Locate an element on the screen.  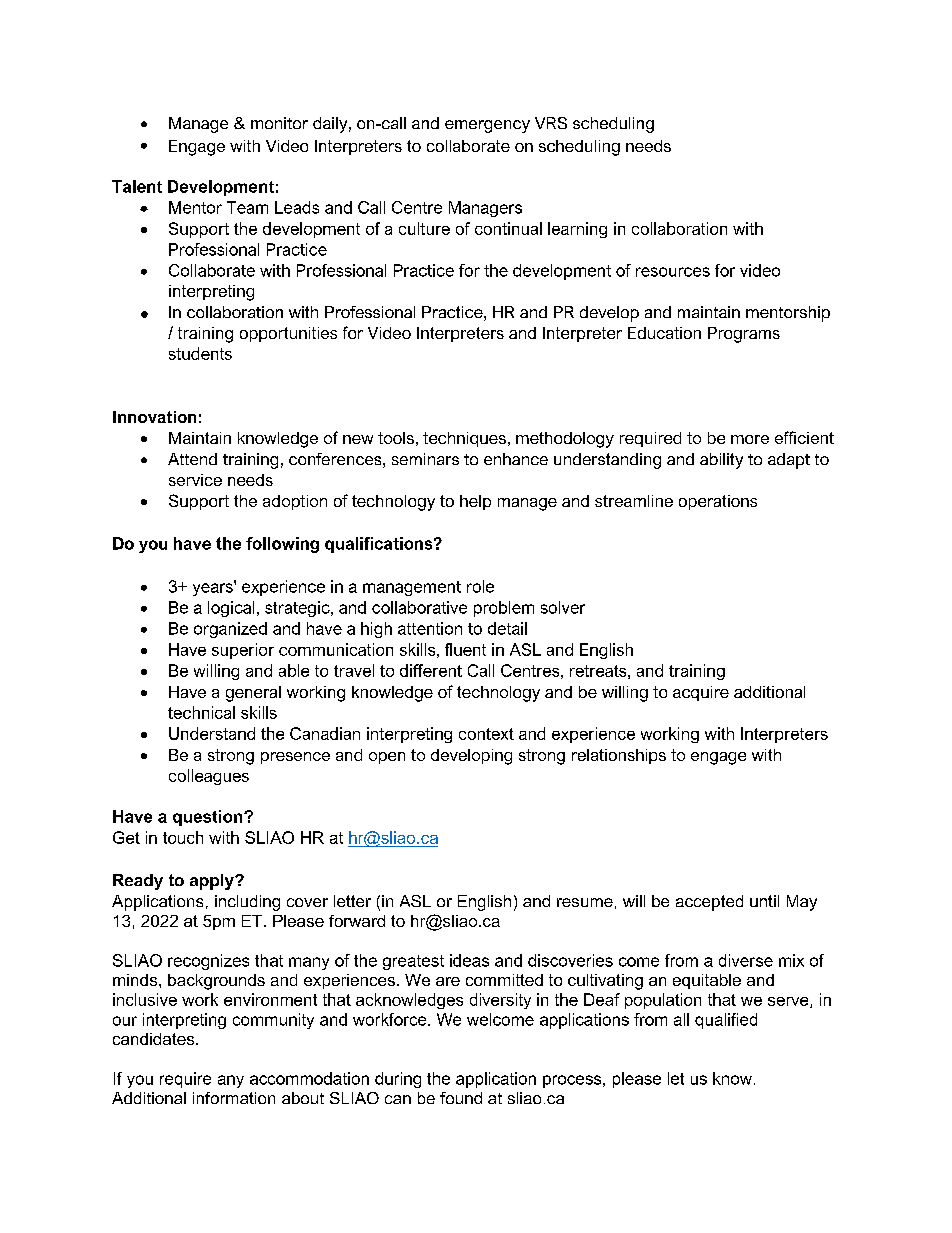
colleagues is located at coordinates (209, 777).
